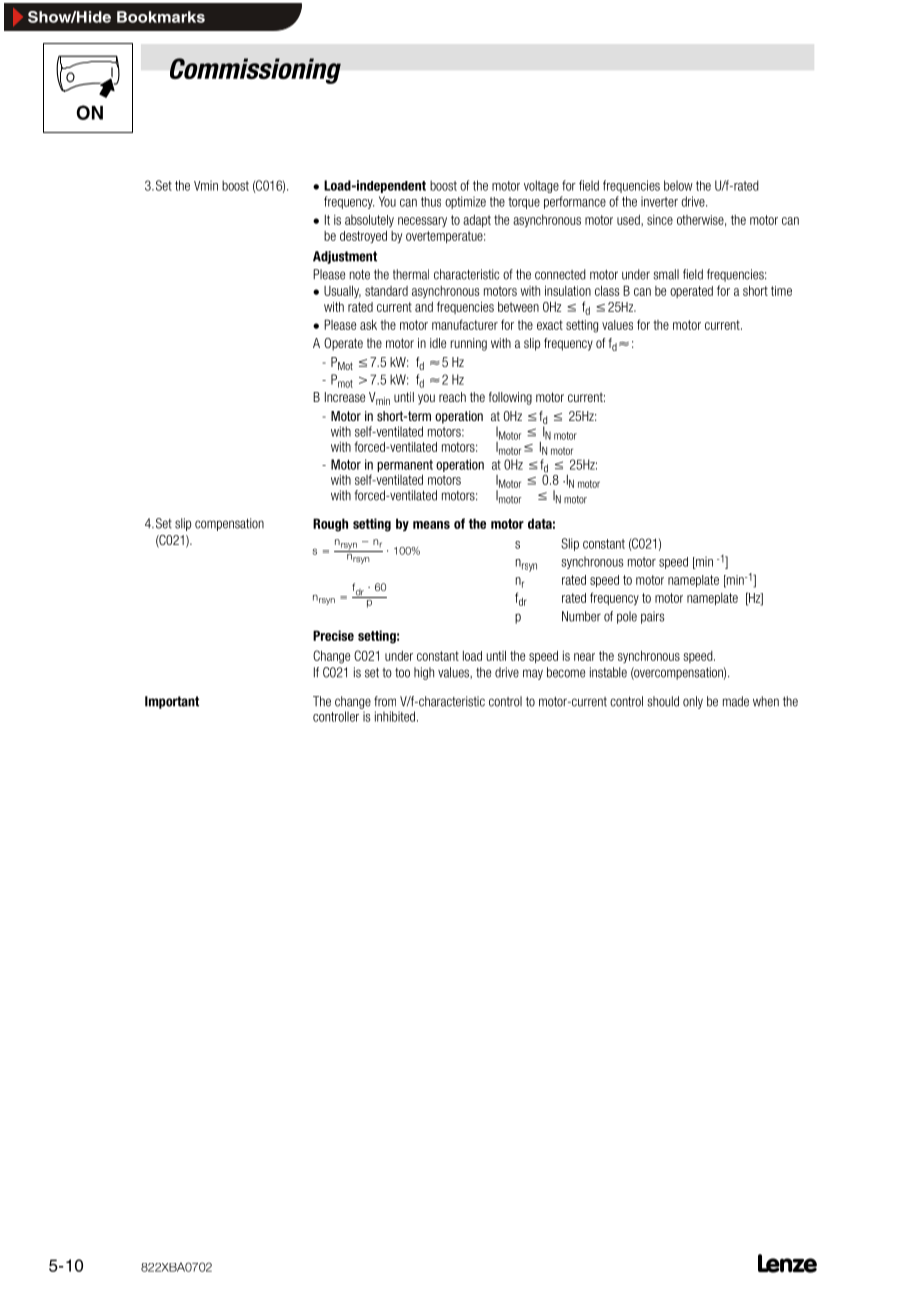 The image size is (924, 1308). What do you see at coordinates (360, 274) in the document?
I see `note` at bounding box center [360, 274].
